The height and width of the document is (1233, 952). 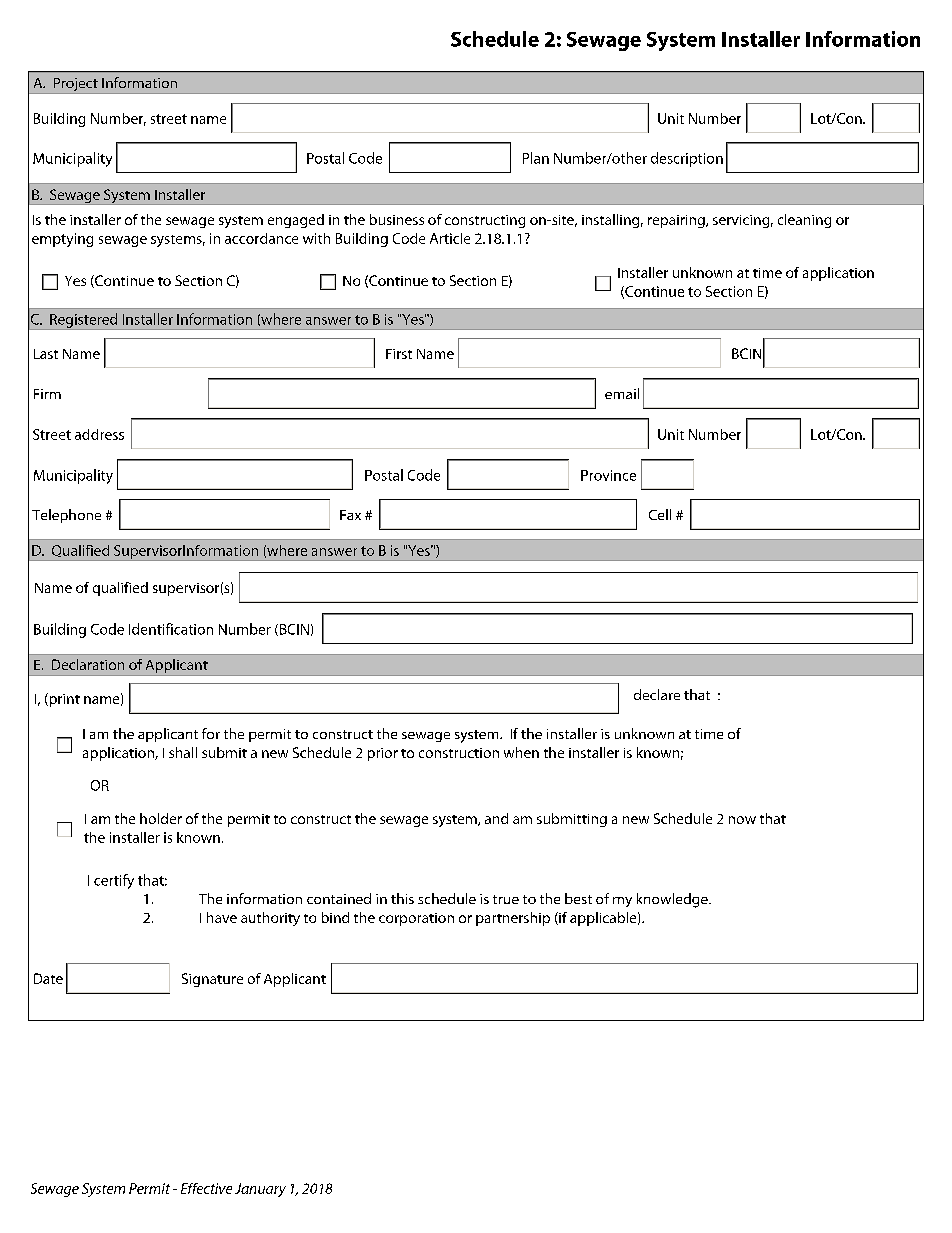 What do you see at coordinates (687, 159) in the document?
I see `description` at bounding box center [687, 159].
